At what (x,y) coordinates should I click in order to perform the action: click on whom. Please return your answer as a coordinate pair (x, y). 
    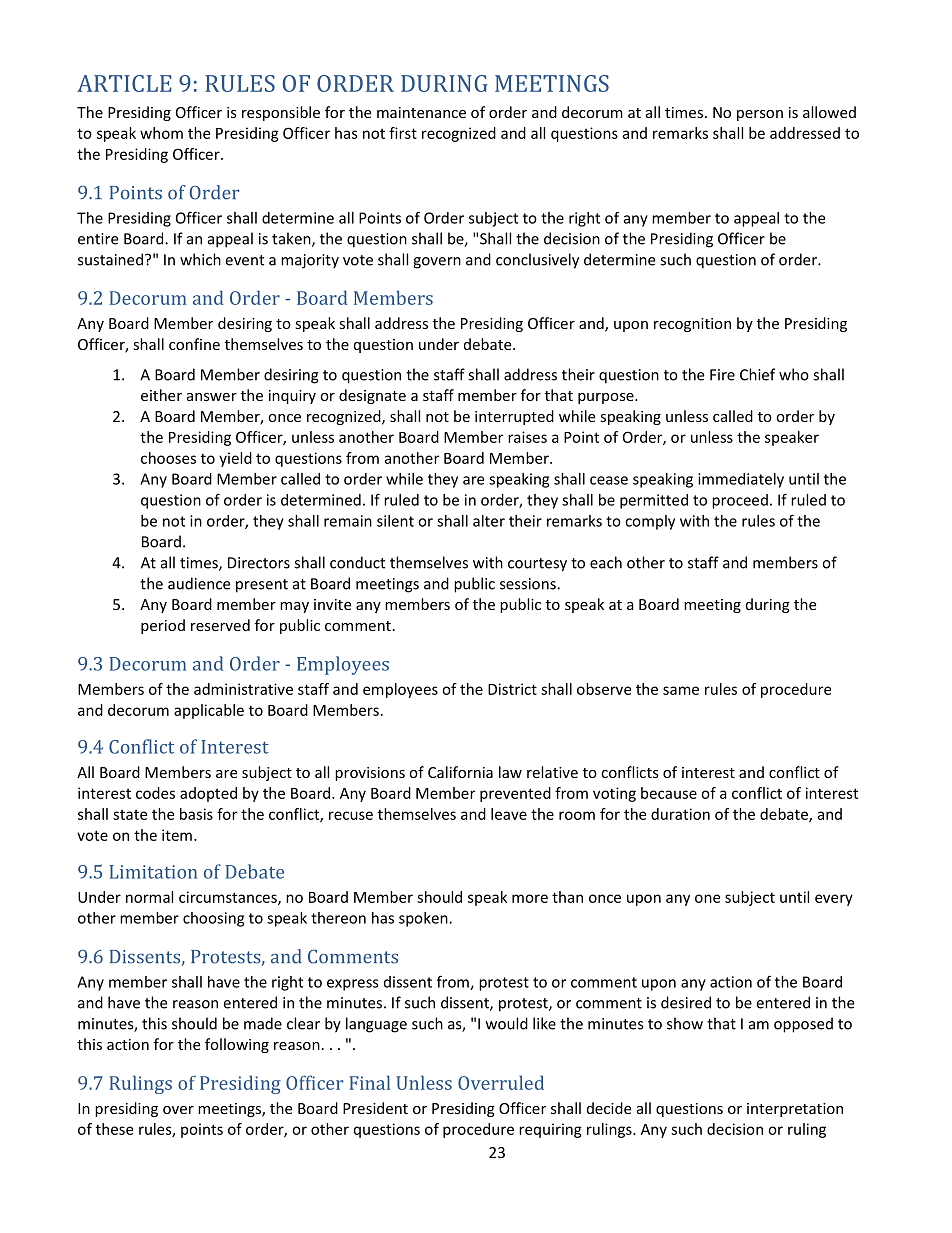
    Looking at the image, I should click on (161, 133).
